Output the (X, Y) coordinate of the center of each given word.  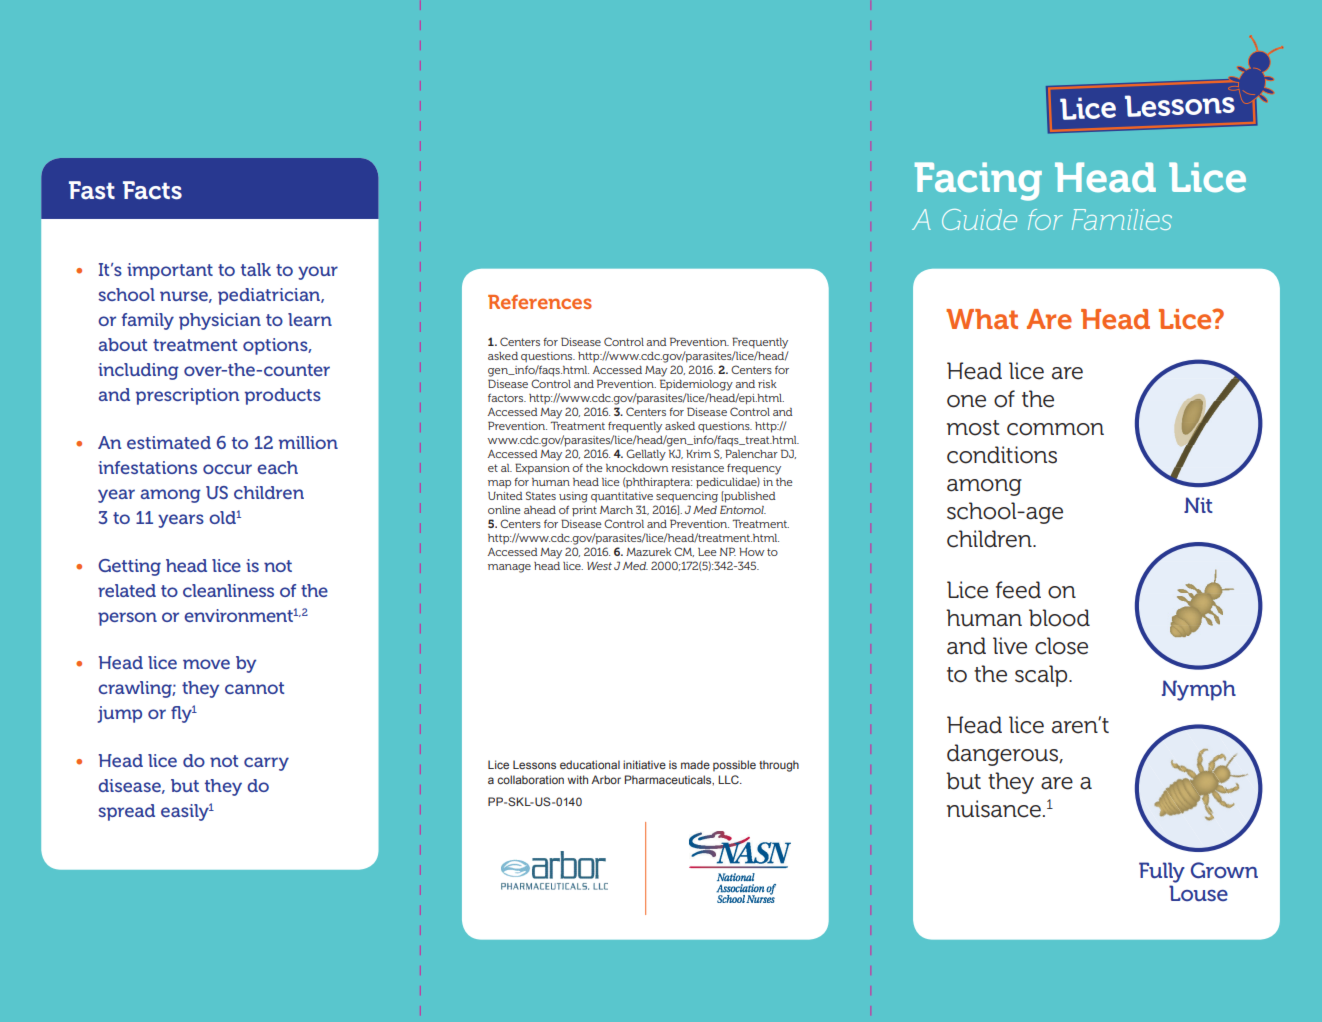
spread (126, 812)
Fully (1162, 872)
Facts (152, 190)
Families (1122, 219)
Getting (129, 567)
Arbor (606, 779)
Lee (707, 552)
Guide (979, 219)
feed (1018, 590)
